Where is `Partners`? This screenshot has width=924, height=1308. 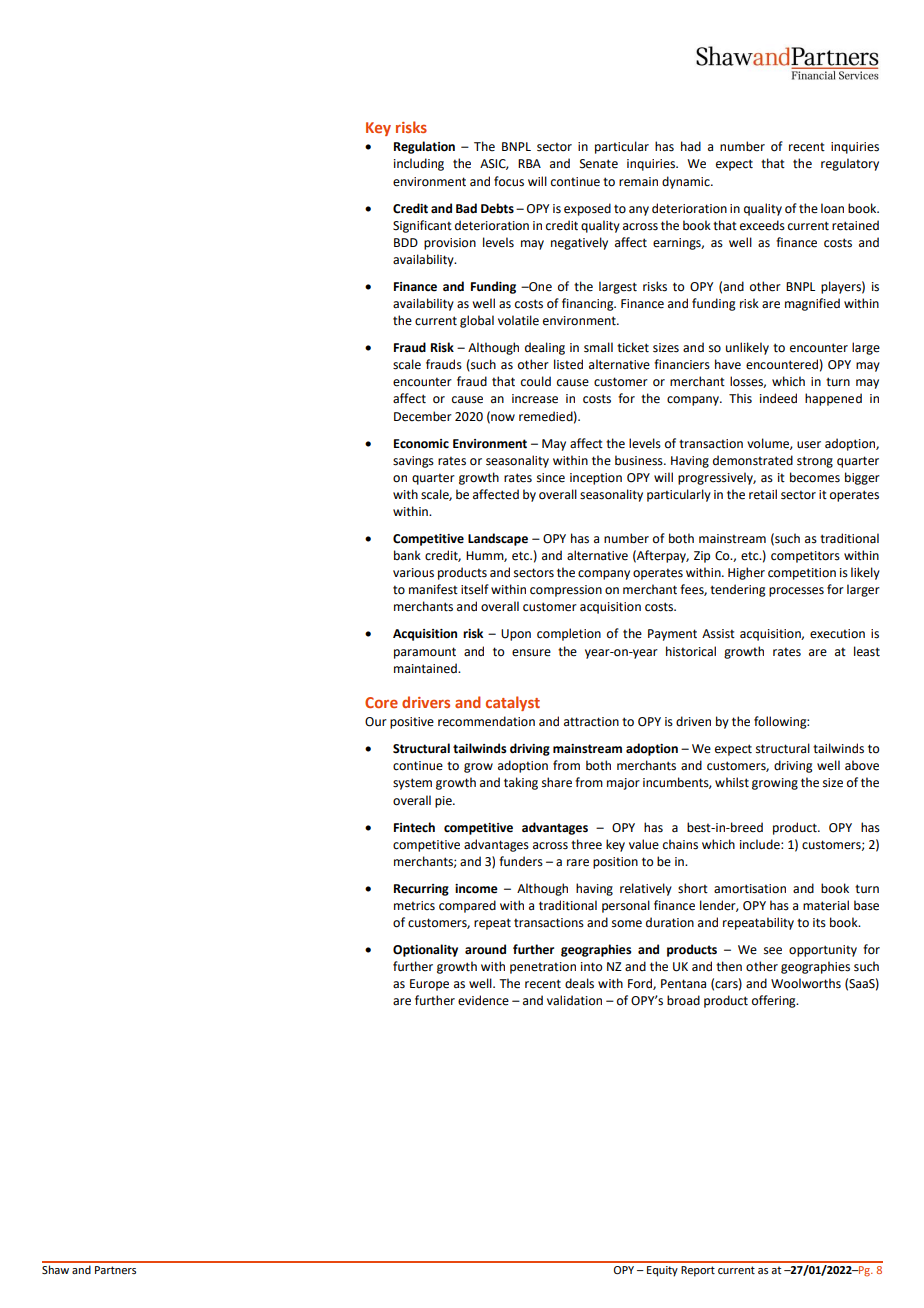 Partners is located at coordinates (115, 1270).
